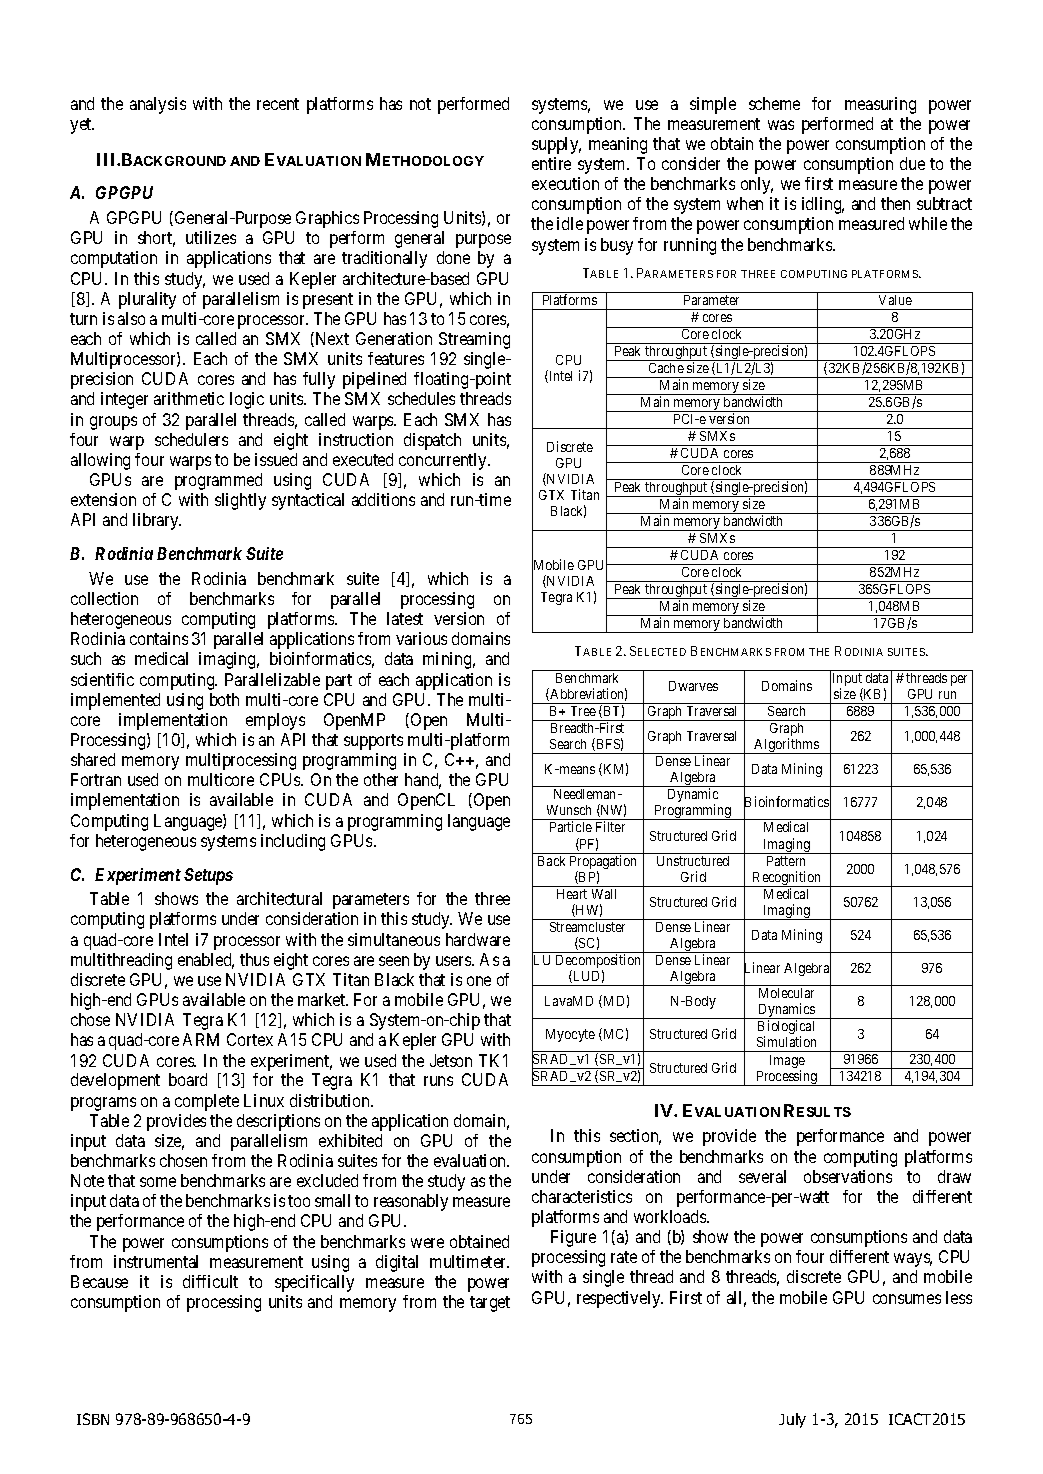  I want to click on concurrently, so click(444, 461).
